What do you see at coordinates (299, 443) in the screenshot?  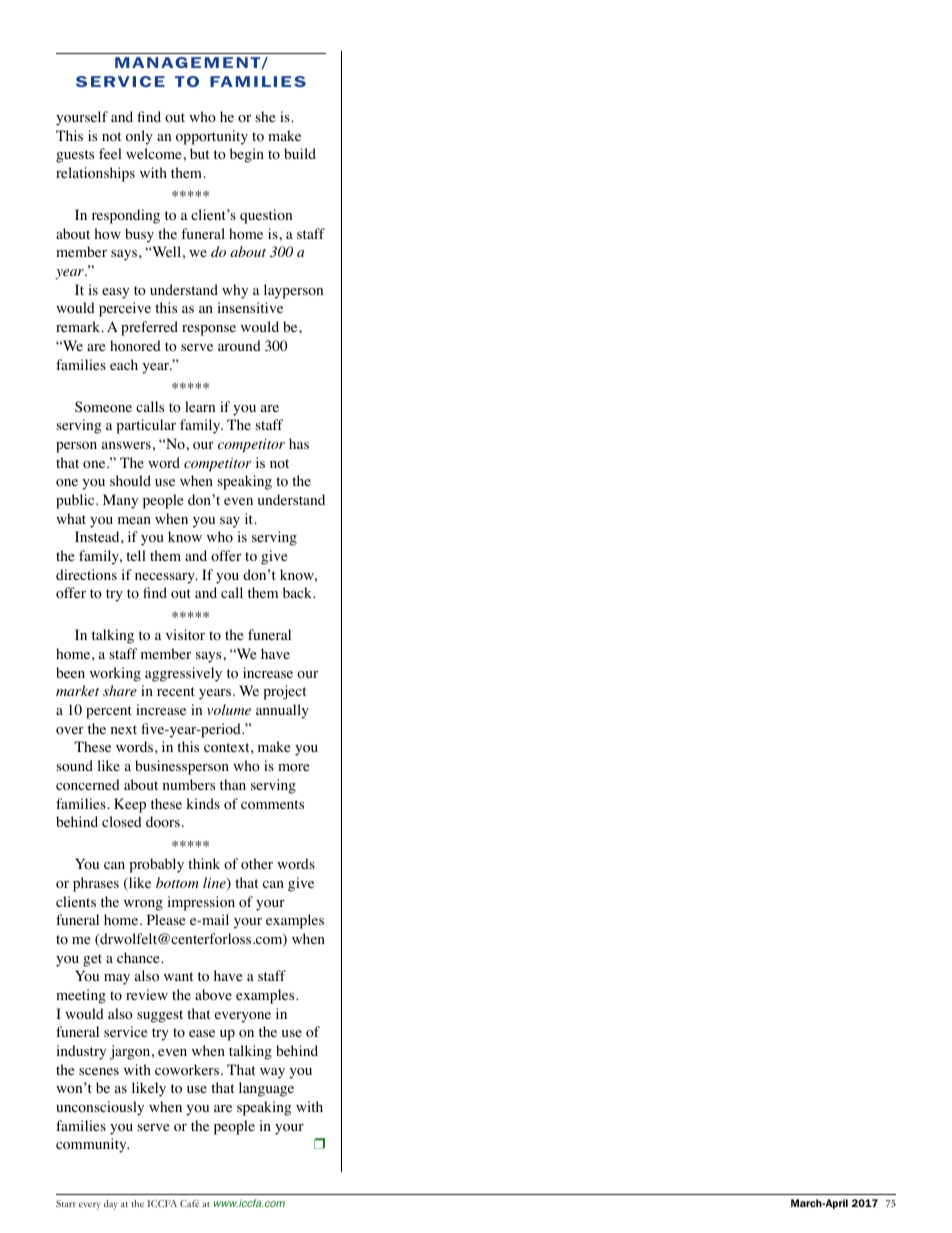 I see `has` at bounding box center [299, 443].
